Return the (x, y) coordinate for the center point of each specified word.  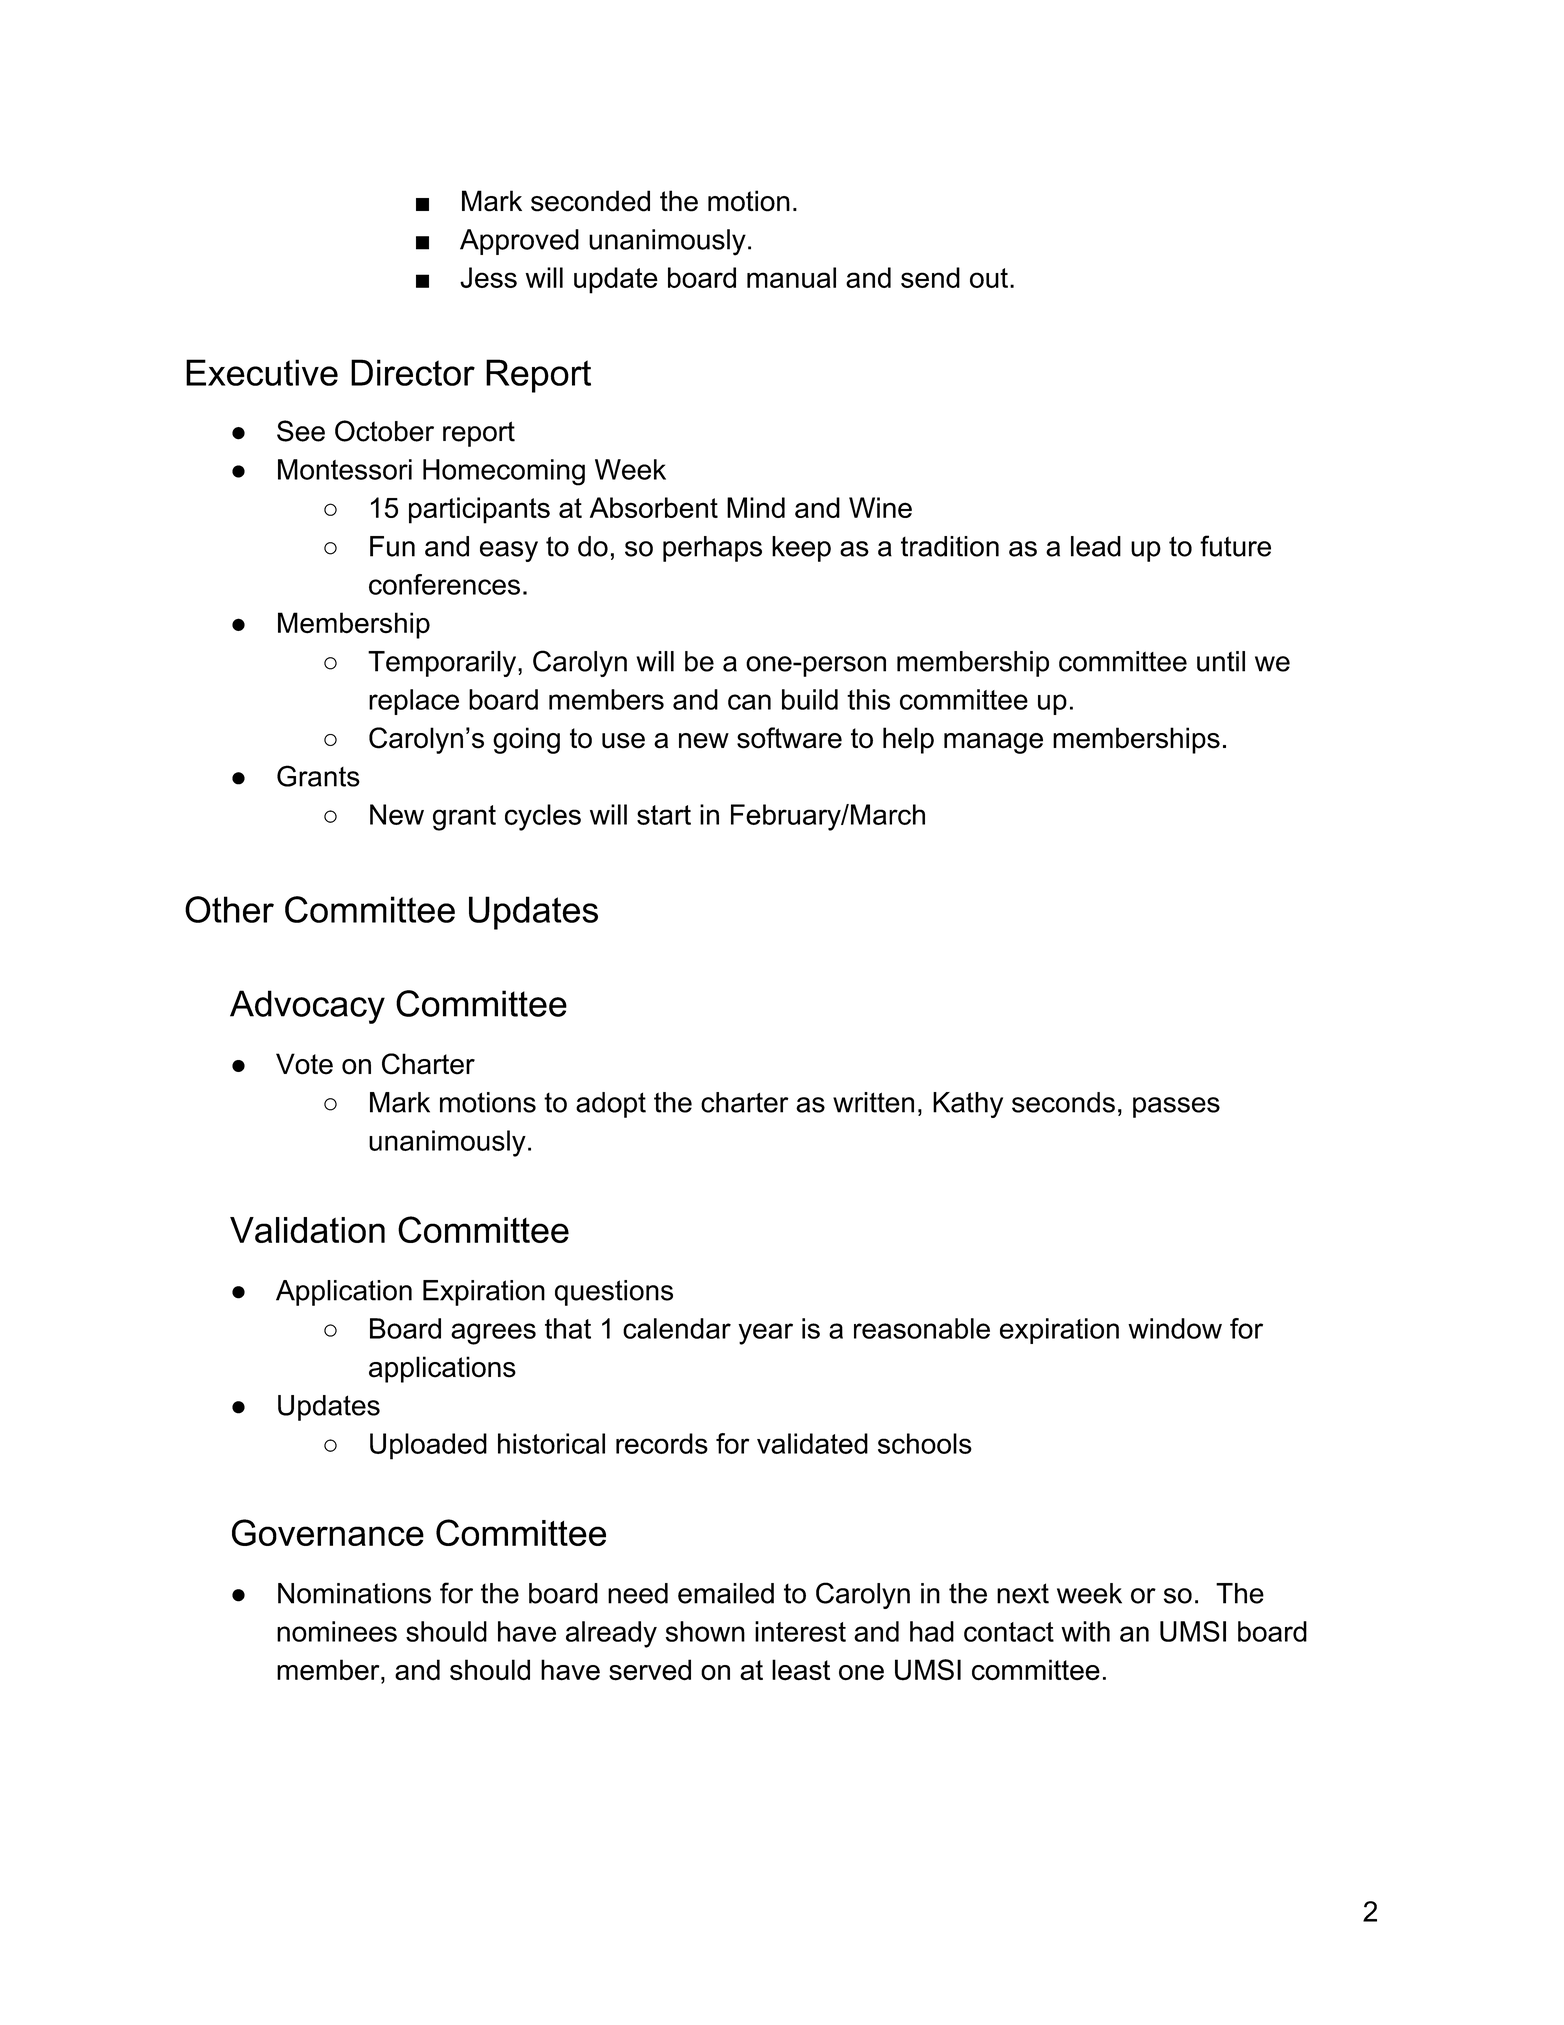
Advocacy (307, 1007)
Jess (488, 277)
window (1175, 1328)
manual (791, 277)
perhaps (712, 549)
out (989, 278)
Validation (307, 1230)
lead (1096, 546)
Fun (392, 546)
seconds (1063, 1102)
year (765, 1334)
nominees (337, 1631)
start (664, 815)
